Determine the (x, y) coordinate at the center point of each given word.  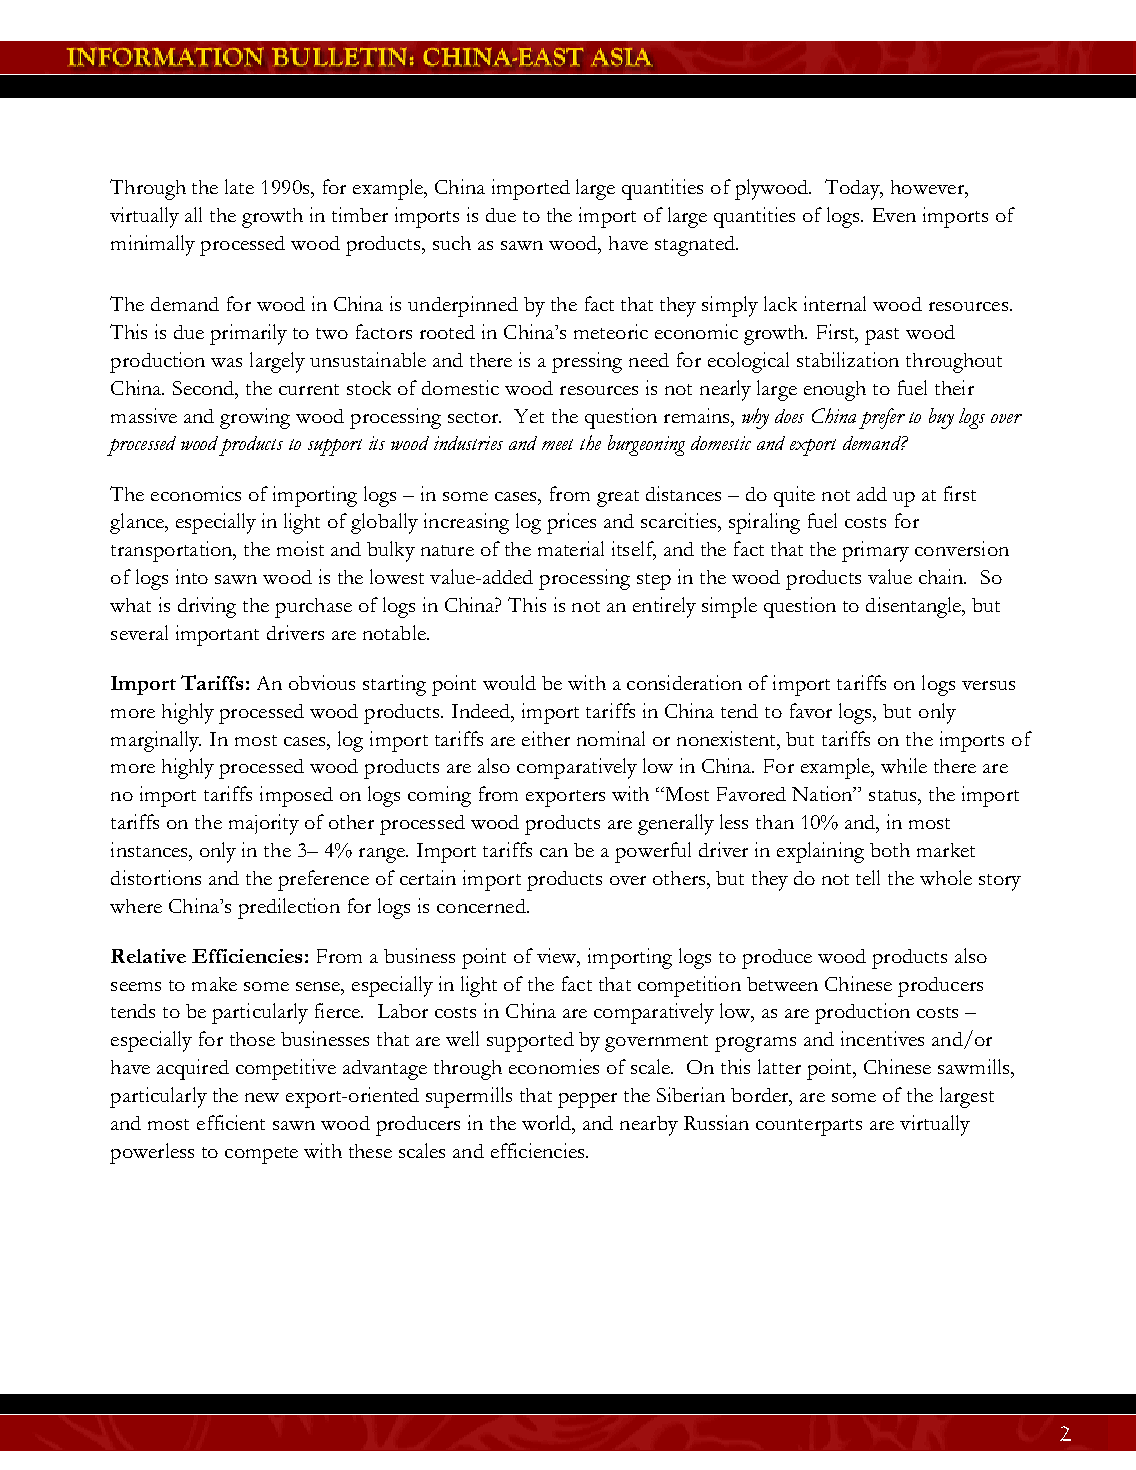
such (452, 243)
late (239, 186)
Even (894, 215)
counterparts (809, 1127)
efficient (231, 1122)
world (548, 1124)
